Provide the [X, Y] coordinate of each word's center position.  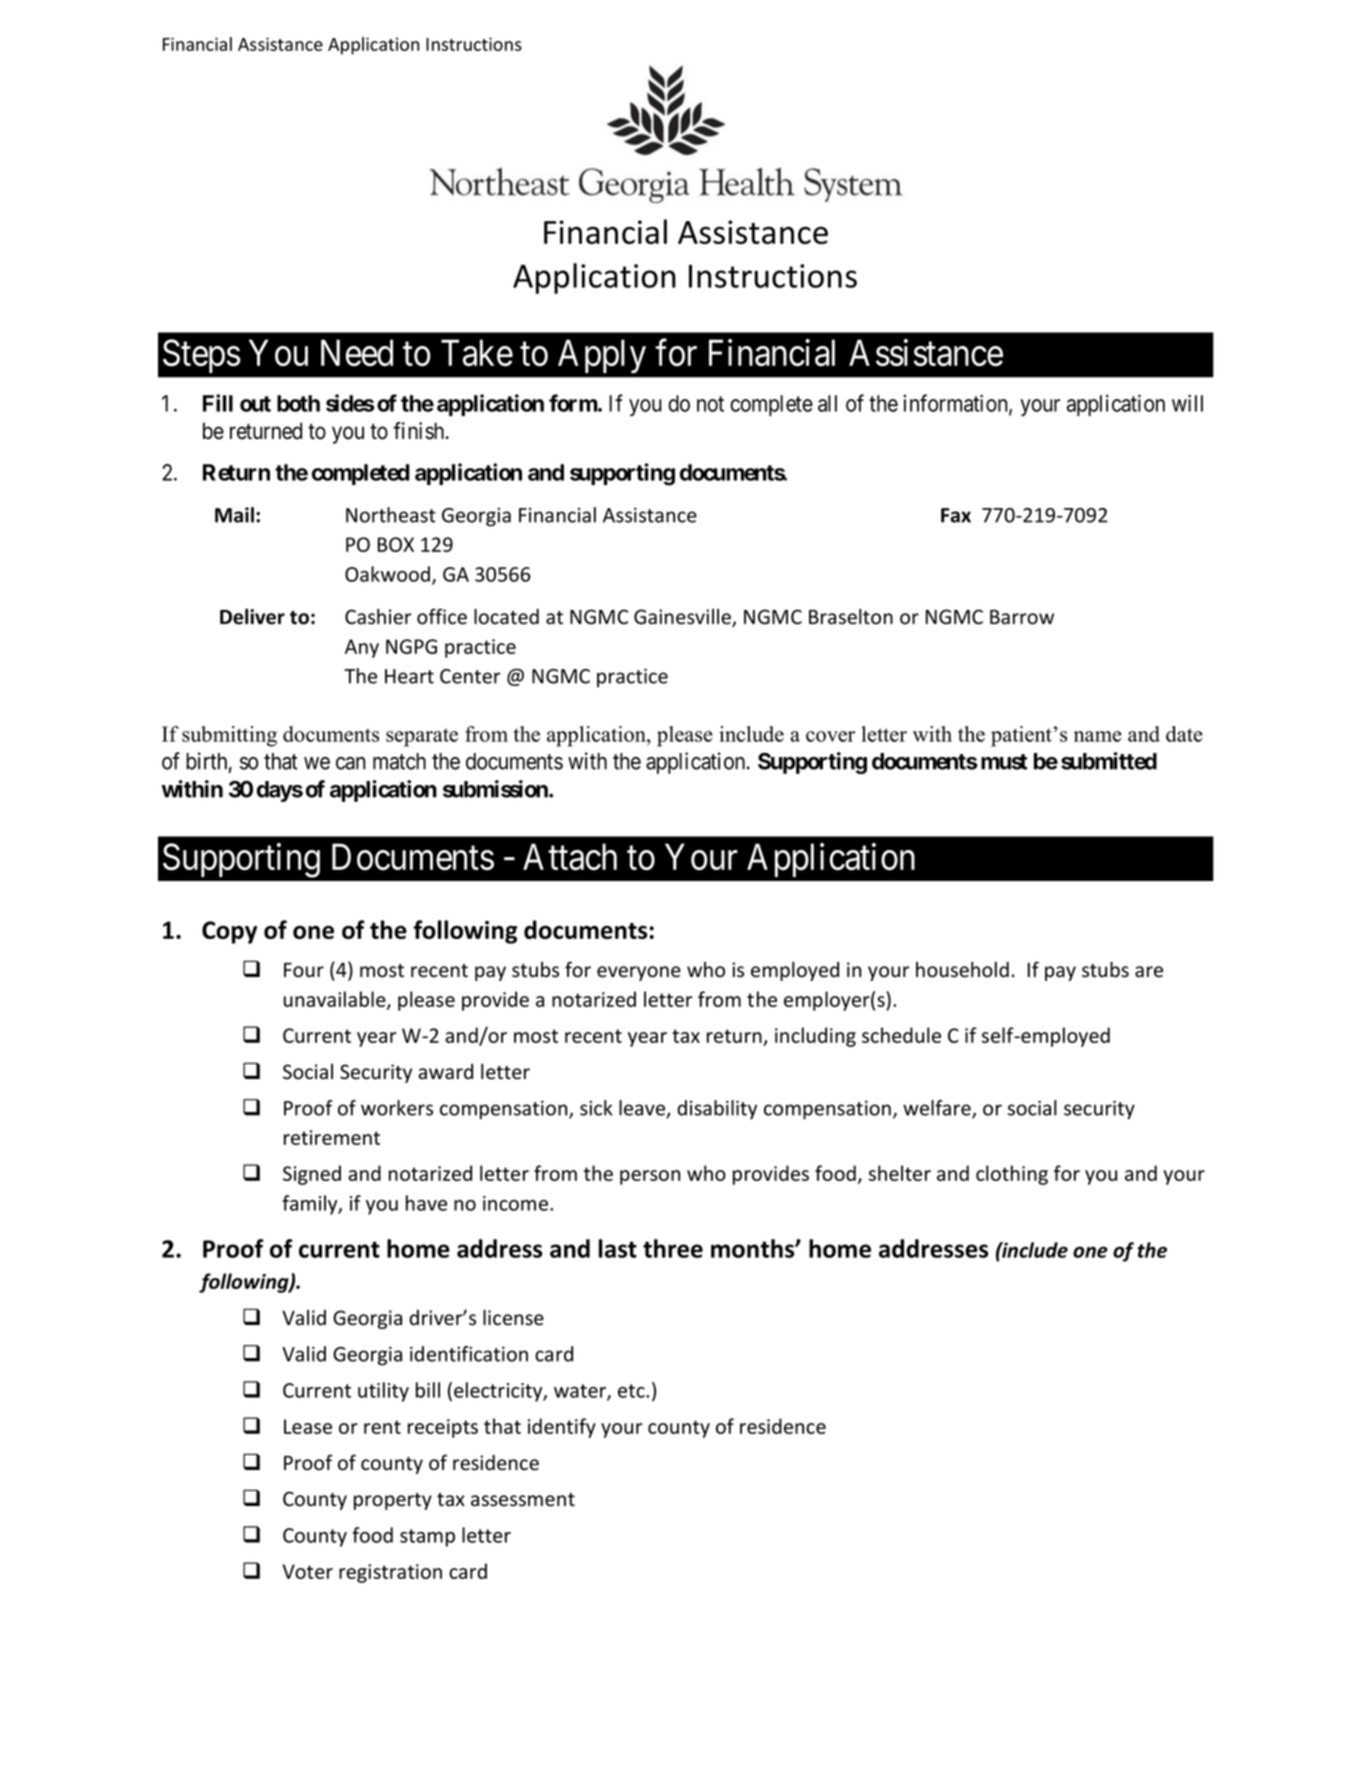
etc [632, 1391]
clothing [1012, 1175]
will [1187, 403]
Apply [602, 356]
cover [830, 736]
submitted [1109, 761]
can [351, 763]
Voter [307, 1571]
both [298, 403]
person [650, 1177]
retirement [332, 1137]
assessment [523, 1500]
